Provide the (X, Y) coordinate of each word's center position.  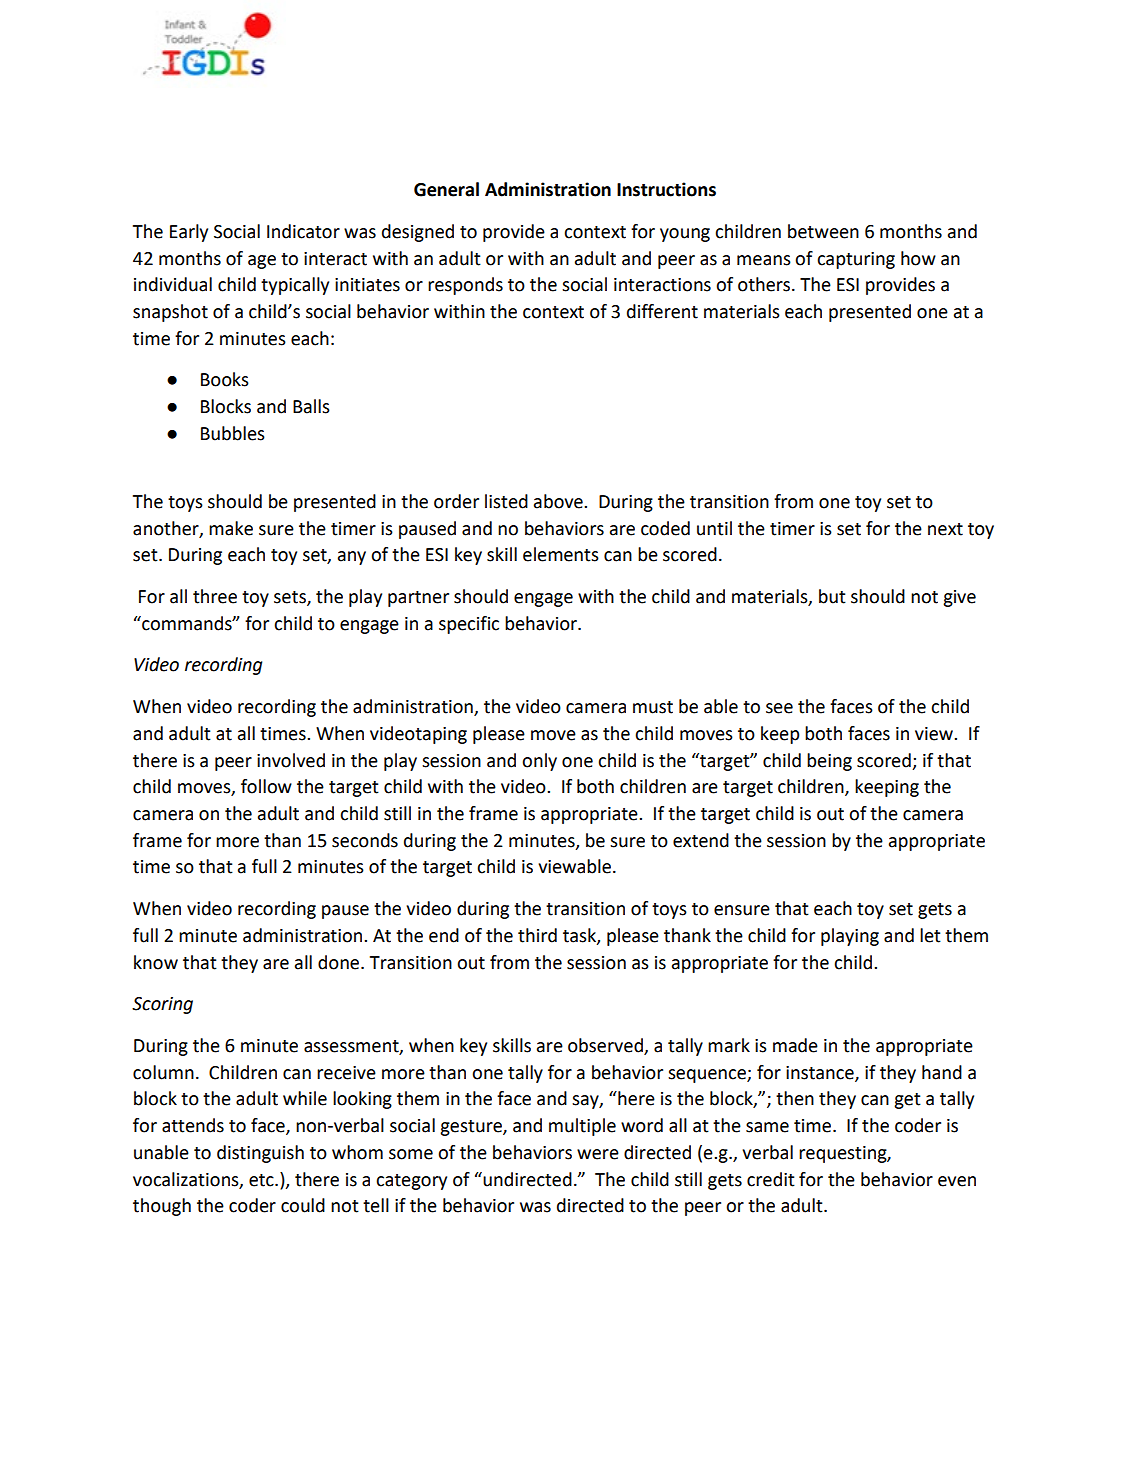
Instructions (666, 189)
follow (266, 786)
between (823, 231)
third (537, 935)
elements (561, 554)
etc (262, 1180)
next (945, 529)
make (231, 528)
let (930, 935)
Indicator (303, 231)
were (598, 1154)
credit (771, 1179)
